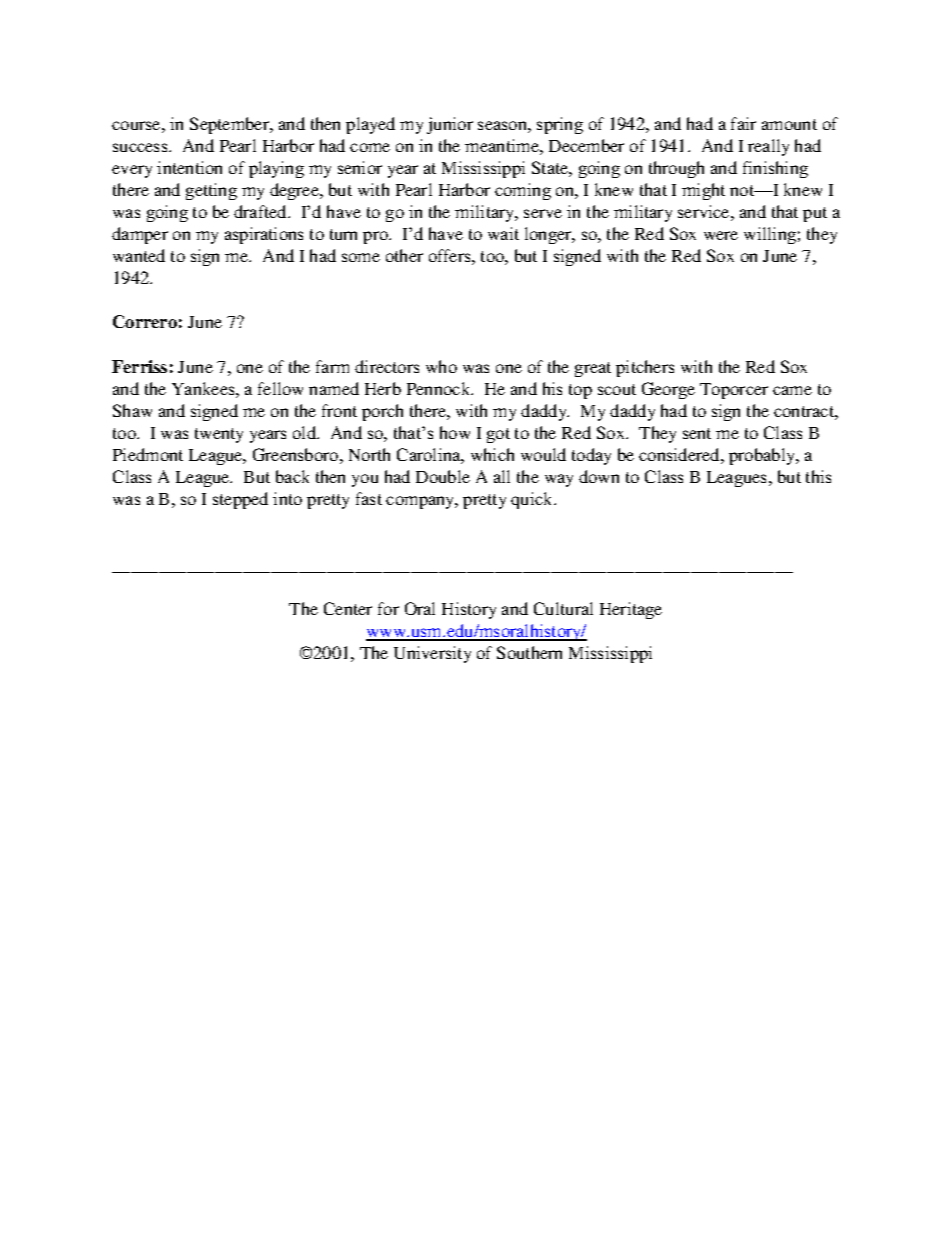 The image size is (952, 1233). What do you see at coordinates (348, 608) in the image?
I see `Center` at bounding box center [348, 608].
